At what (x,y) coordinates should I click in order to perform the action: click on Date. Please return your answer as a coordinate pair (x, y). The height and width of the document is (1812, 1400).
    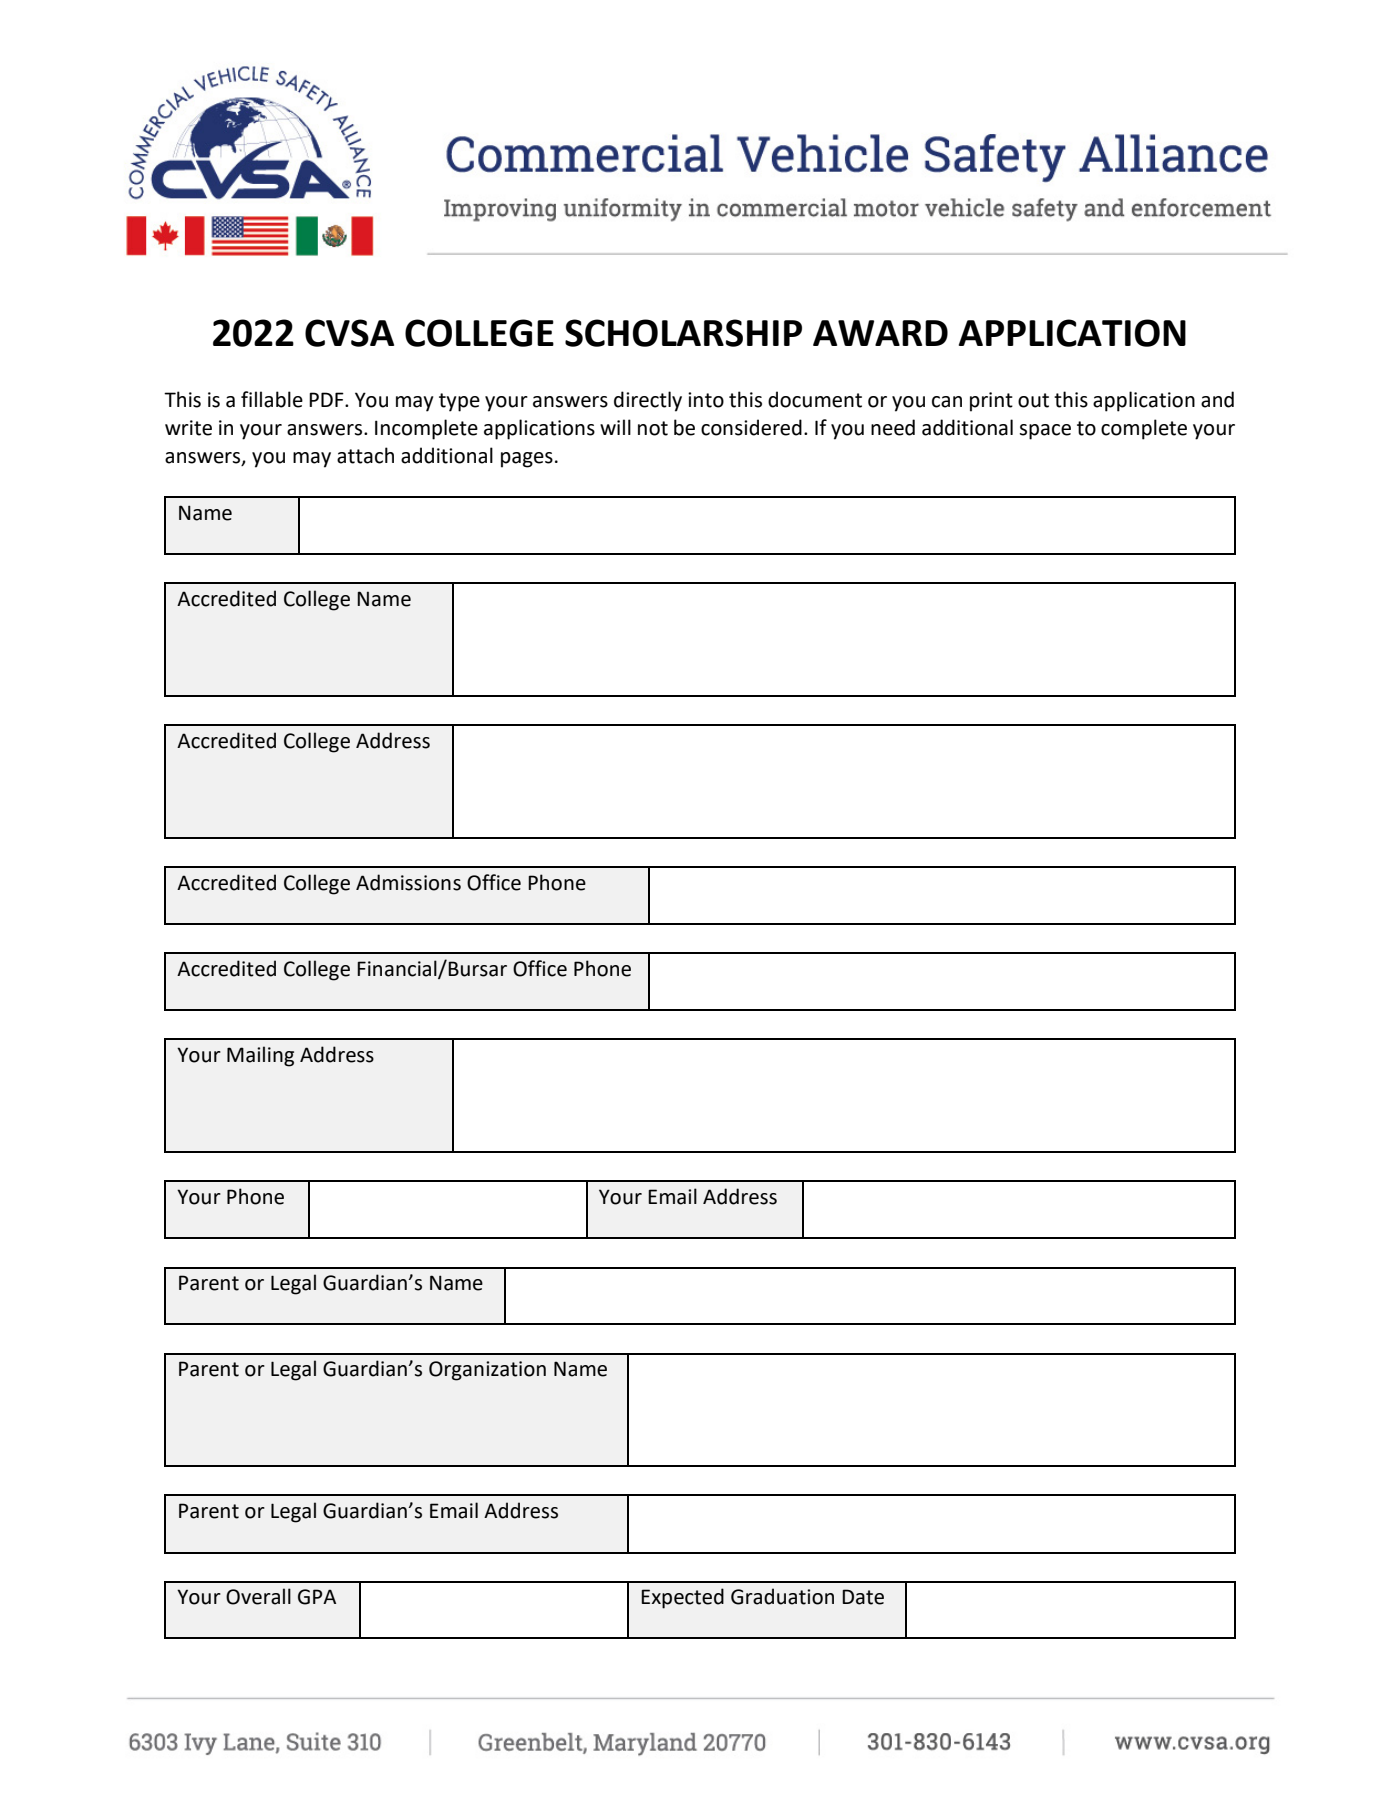
    Looking at the image, I should click on (863, 1597).
